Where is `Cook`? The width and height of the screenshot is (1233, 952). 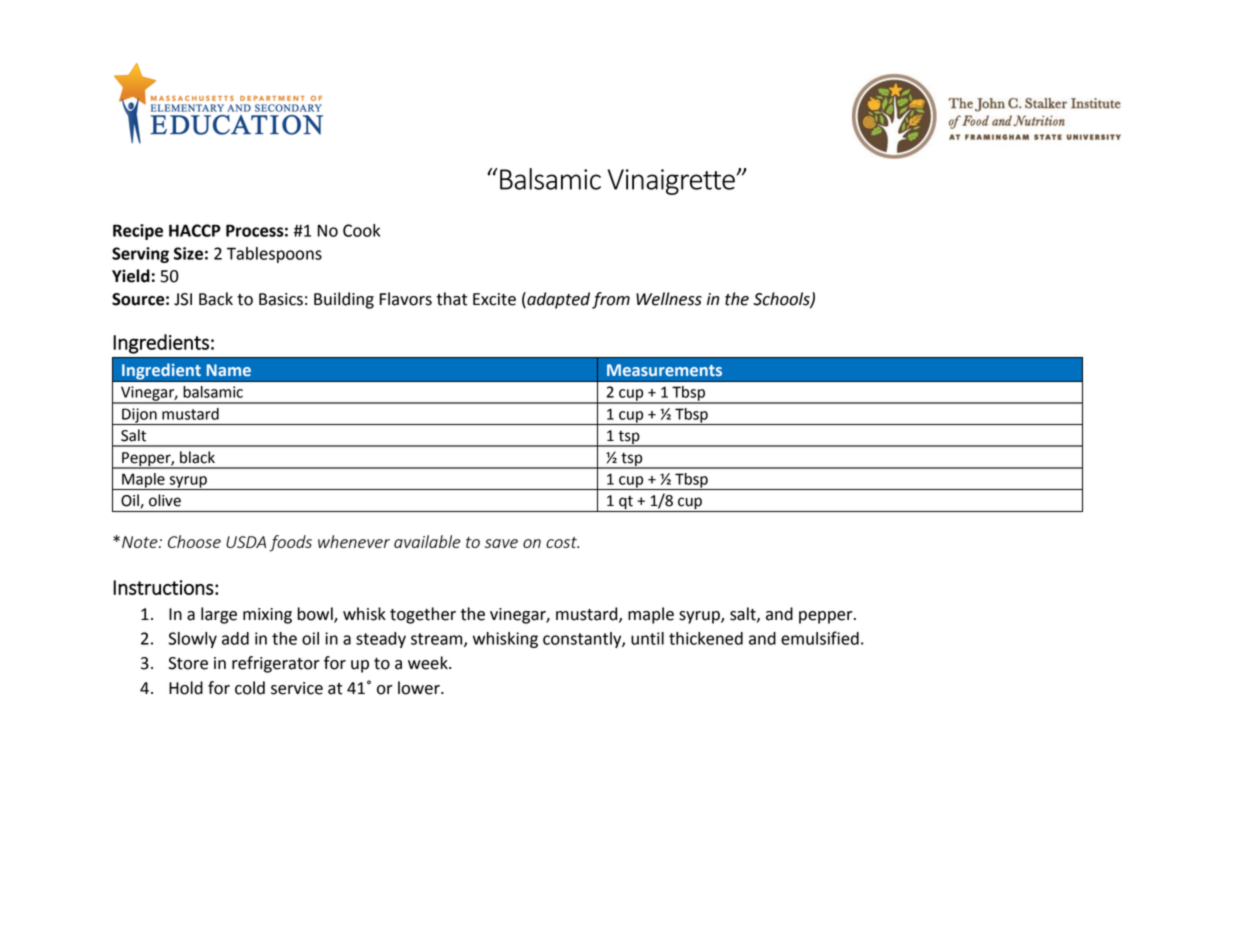
Cook is located at coordinates (361, 230).
